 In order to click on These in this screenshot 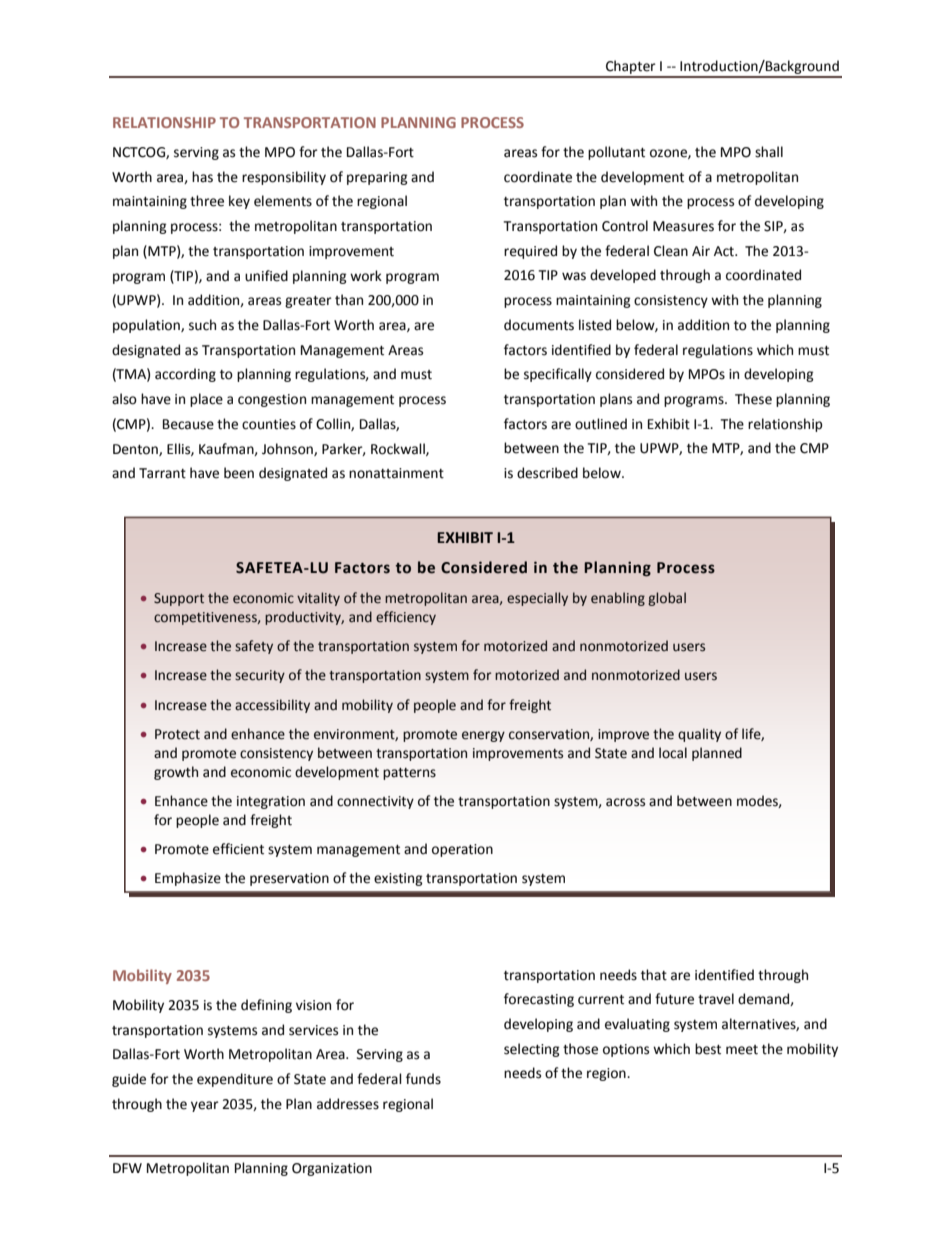, I will do `click(753, 399)`.
